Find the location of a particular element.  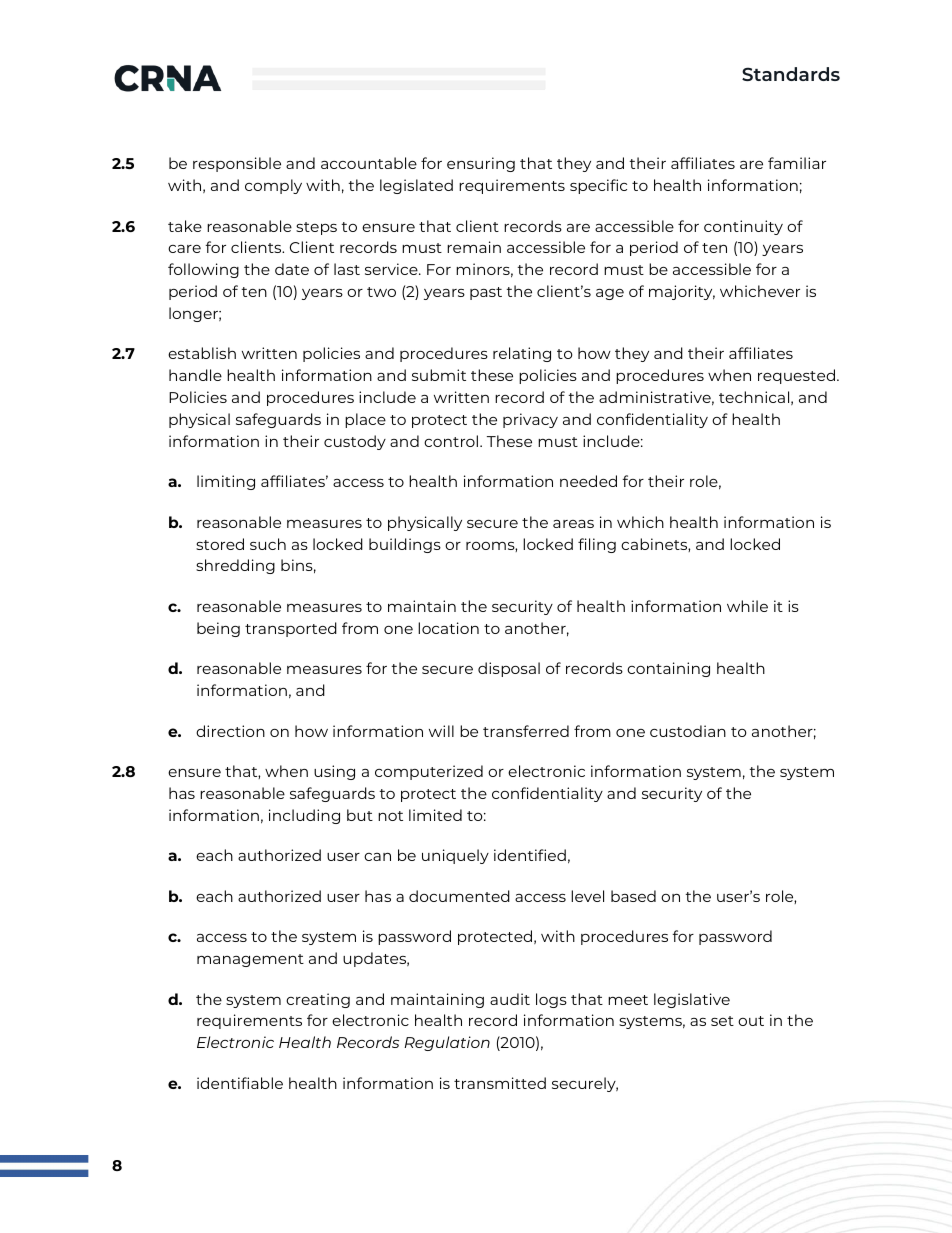

relating is located at coordinates (522, 354).
